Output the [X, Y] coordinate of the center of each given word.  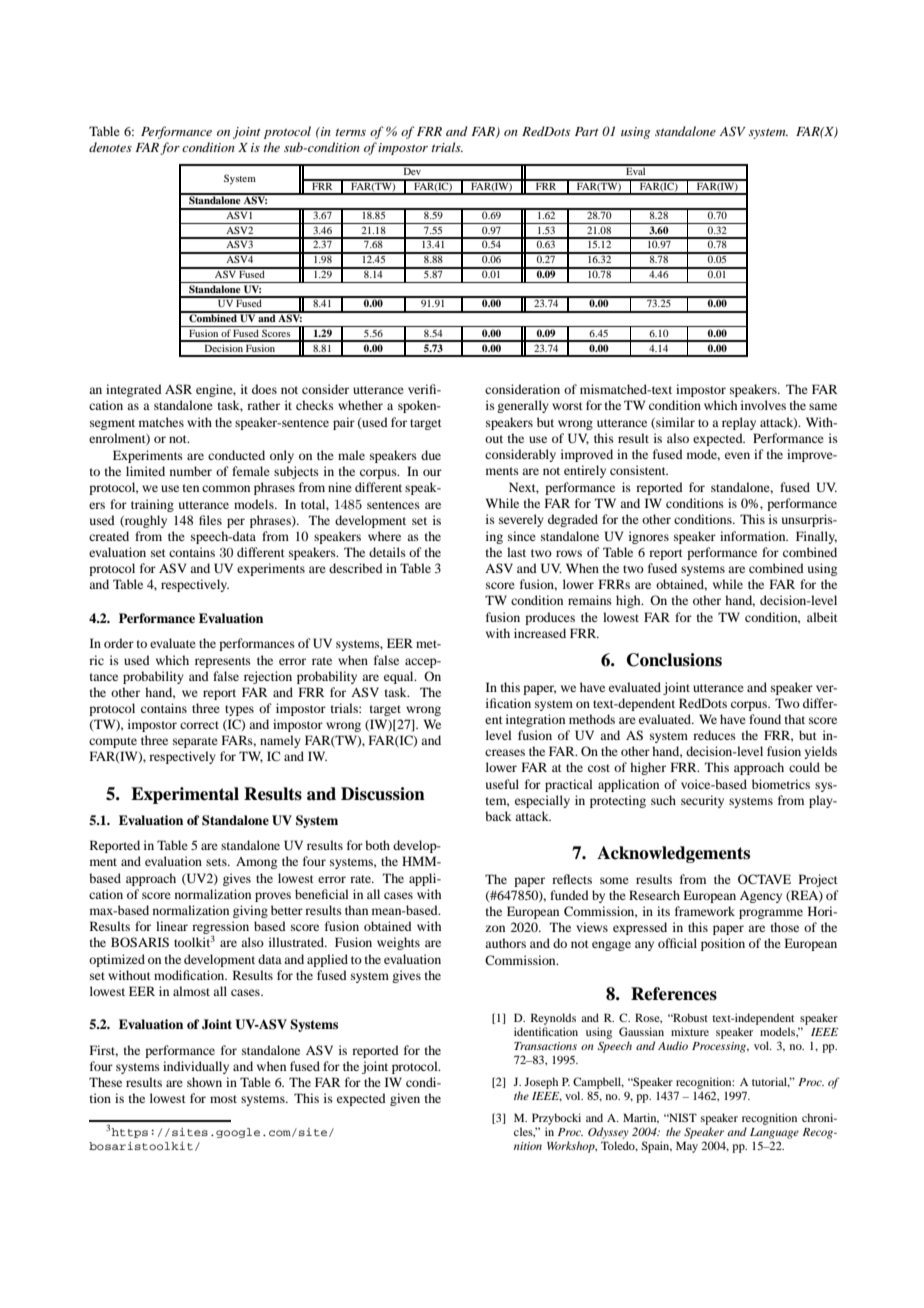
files [210, 520]
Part [587, 131]
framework [705, 911]
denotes [110, 147]
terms [350, 132]
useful [502, 784]
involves [763, 405]
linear [172, 926]
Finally [816, 537]
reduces [714, 735]
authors [505, 943]
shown [204, 1082]
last [516, 552]
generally [523, 406]
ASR [178, 389]
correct [199, 725]
